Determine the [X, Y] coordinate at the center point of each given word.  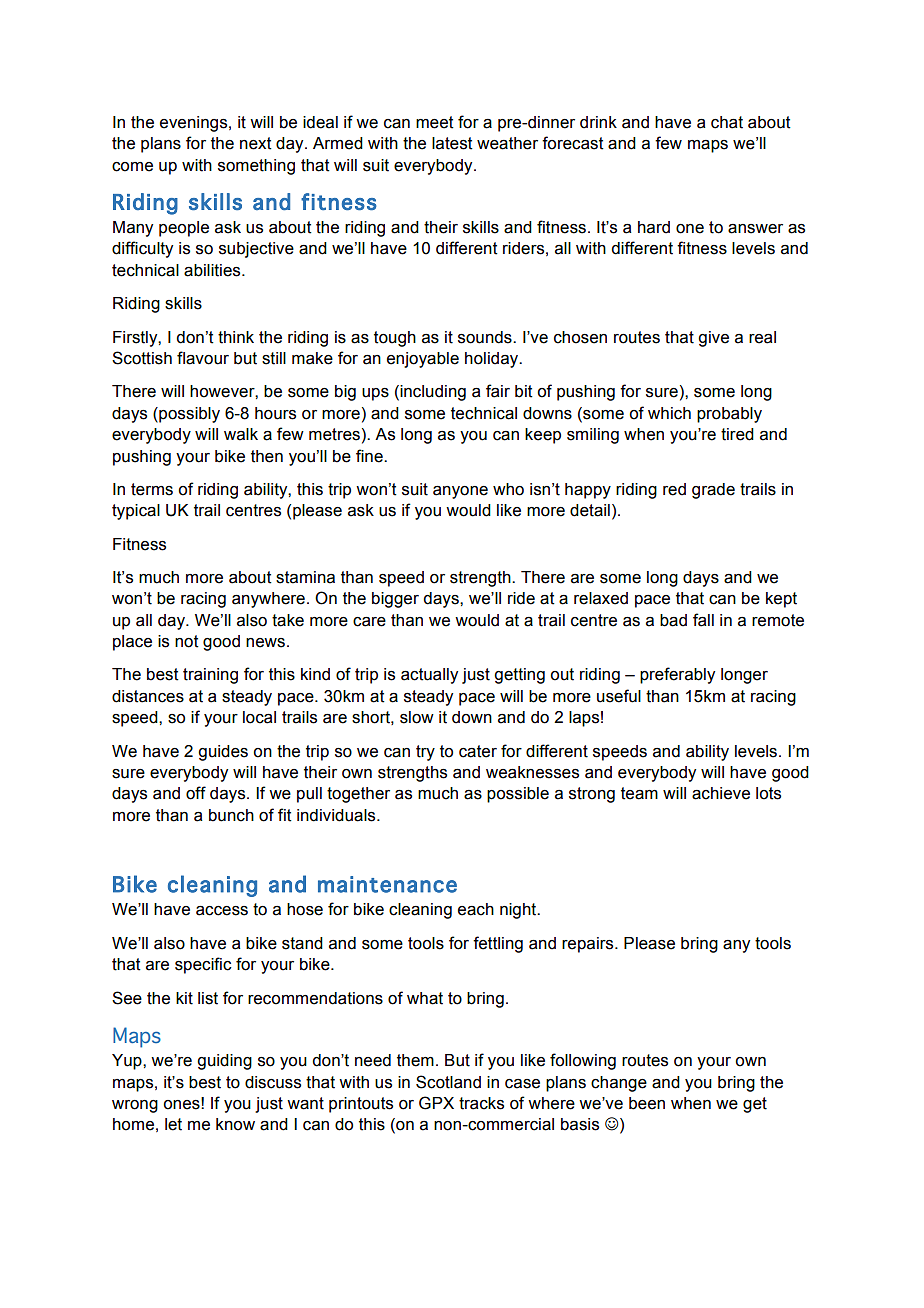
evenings [195, 124]
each [476, 909]
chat [727, 122]
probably [729, 415]
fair [498, 391]
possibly [188, 415]
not [187, 641]
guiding [224, 1062]
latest [452, 143]
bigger [395, 600]
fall [703, 620]
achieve [721, 793]
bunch [231, 815]
